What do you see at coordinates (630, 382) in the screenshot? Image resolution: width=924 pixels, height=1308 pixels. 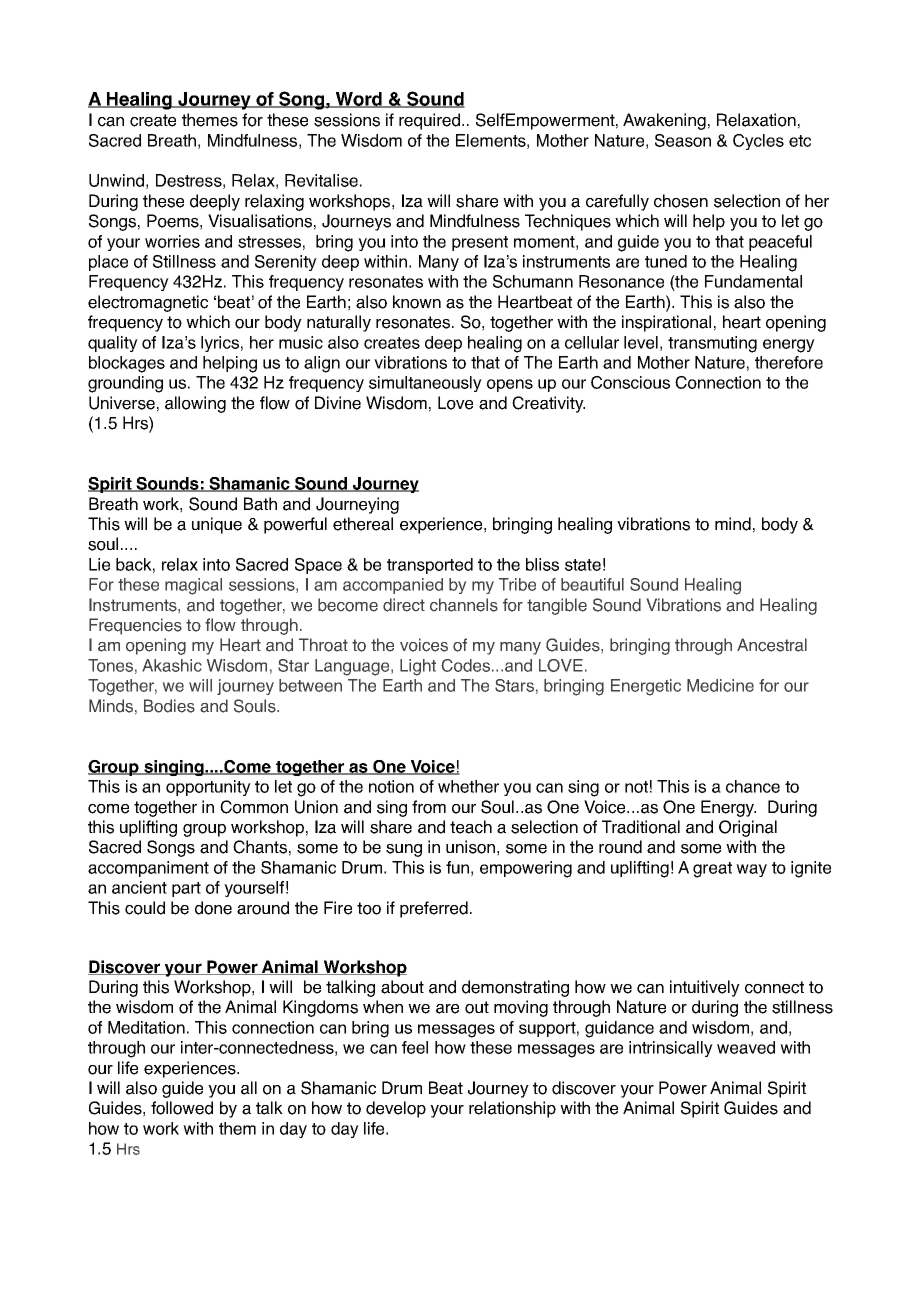 I see `Conscious` at bounding box center [630, 382].
